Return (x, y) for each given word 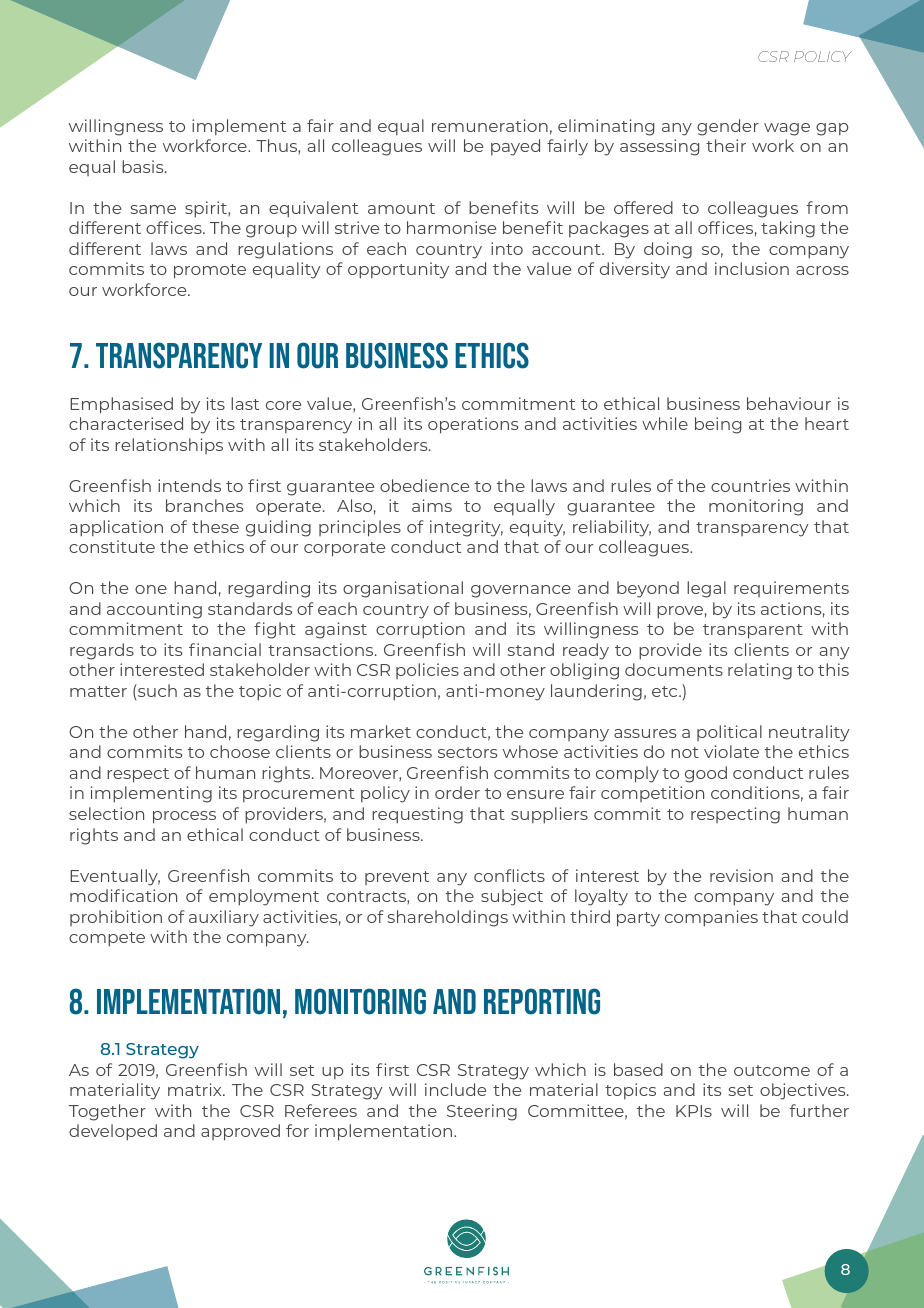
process (184, 817)
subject (512, 897)
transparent (753, 631)
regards (102, 651)
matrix (196, 1089)
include (455, 1089)
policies (427, 671)
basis (144, 166)
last (245, 403)
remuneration (490, 125)
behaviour (789, 403)
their (726, 145)
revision (741, 875)
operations (473, 425)
